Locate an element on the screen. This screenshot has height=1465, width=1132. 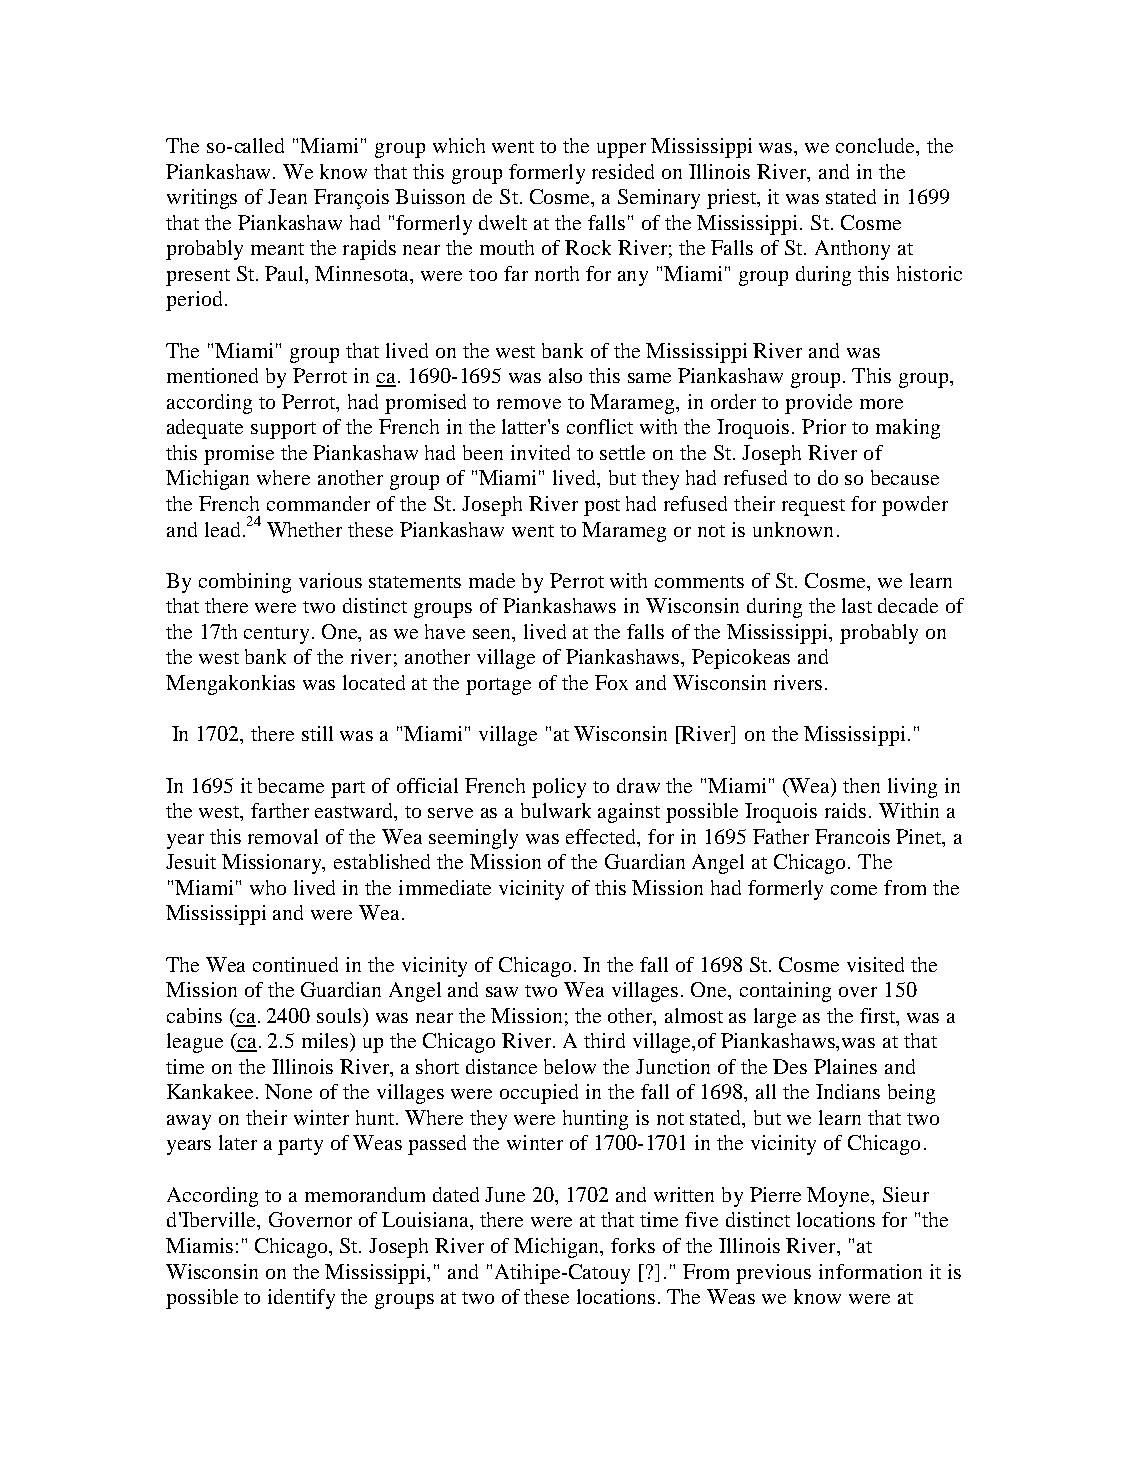
come is located at coordinates (854, 890).
